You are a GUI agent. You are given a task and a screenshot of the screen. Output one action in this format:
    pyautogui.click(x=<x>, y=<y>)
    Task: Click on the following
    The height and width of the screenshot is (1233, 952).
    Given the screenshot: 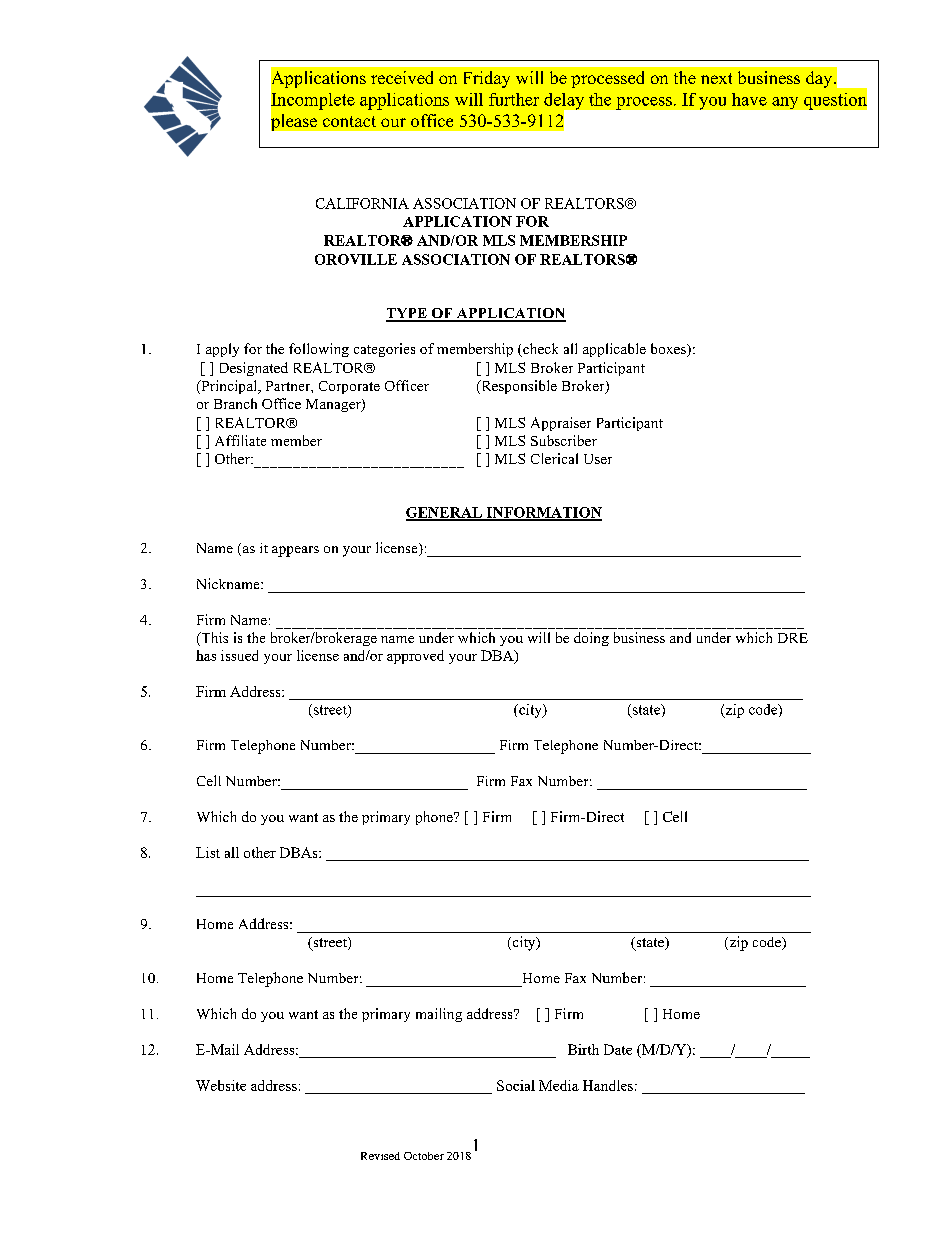 What is the action you would take?
    pyautogui.click(x=319, y=350)
